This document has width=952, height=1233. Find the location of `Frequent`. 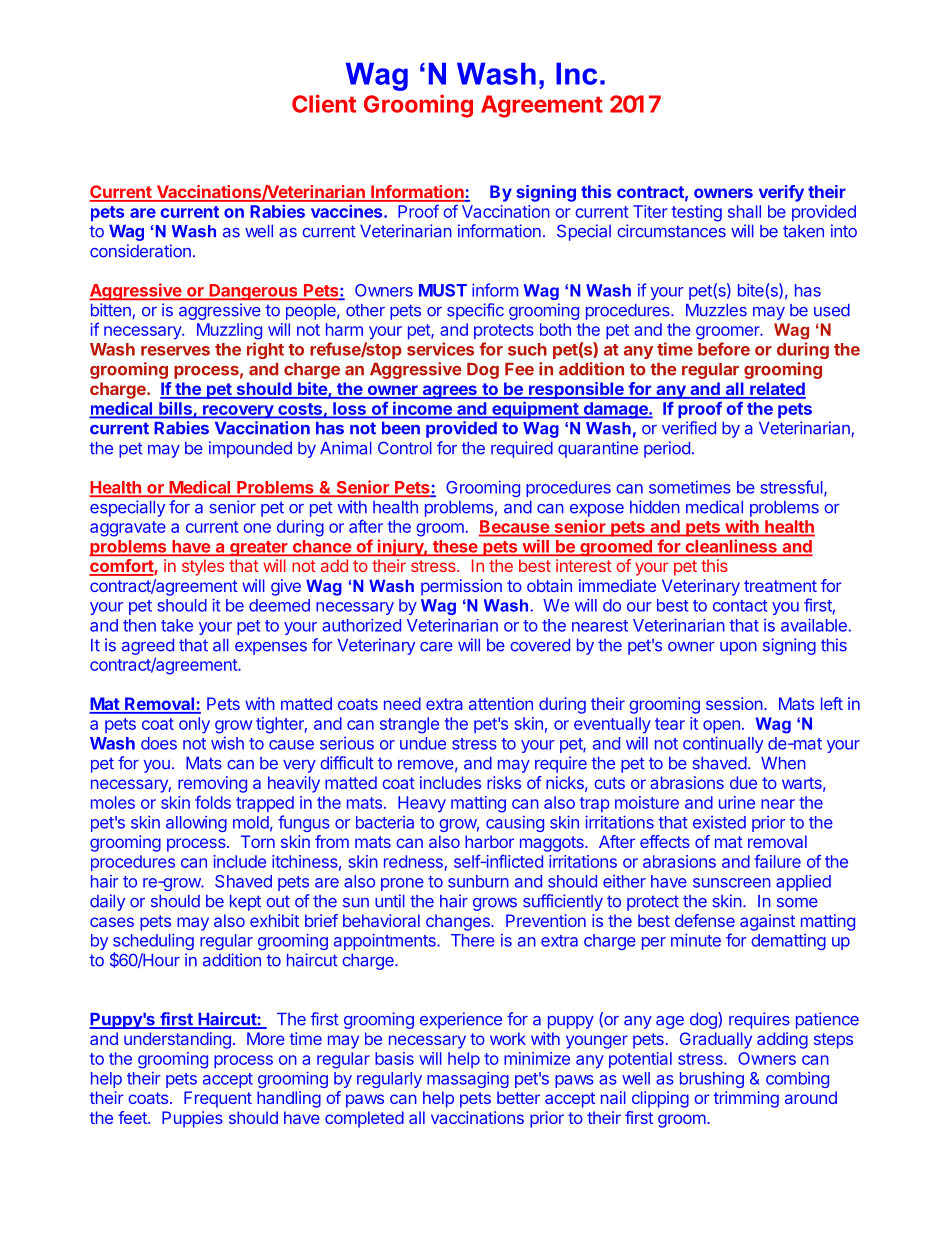

Frequent is located at coordinates (218, 1099).
